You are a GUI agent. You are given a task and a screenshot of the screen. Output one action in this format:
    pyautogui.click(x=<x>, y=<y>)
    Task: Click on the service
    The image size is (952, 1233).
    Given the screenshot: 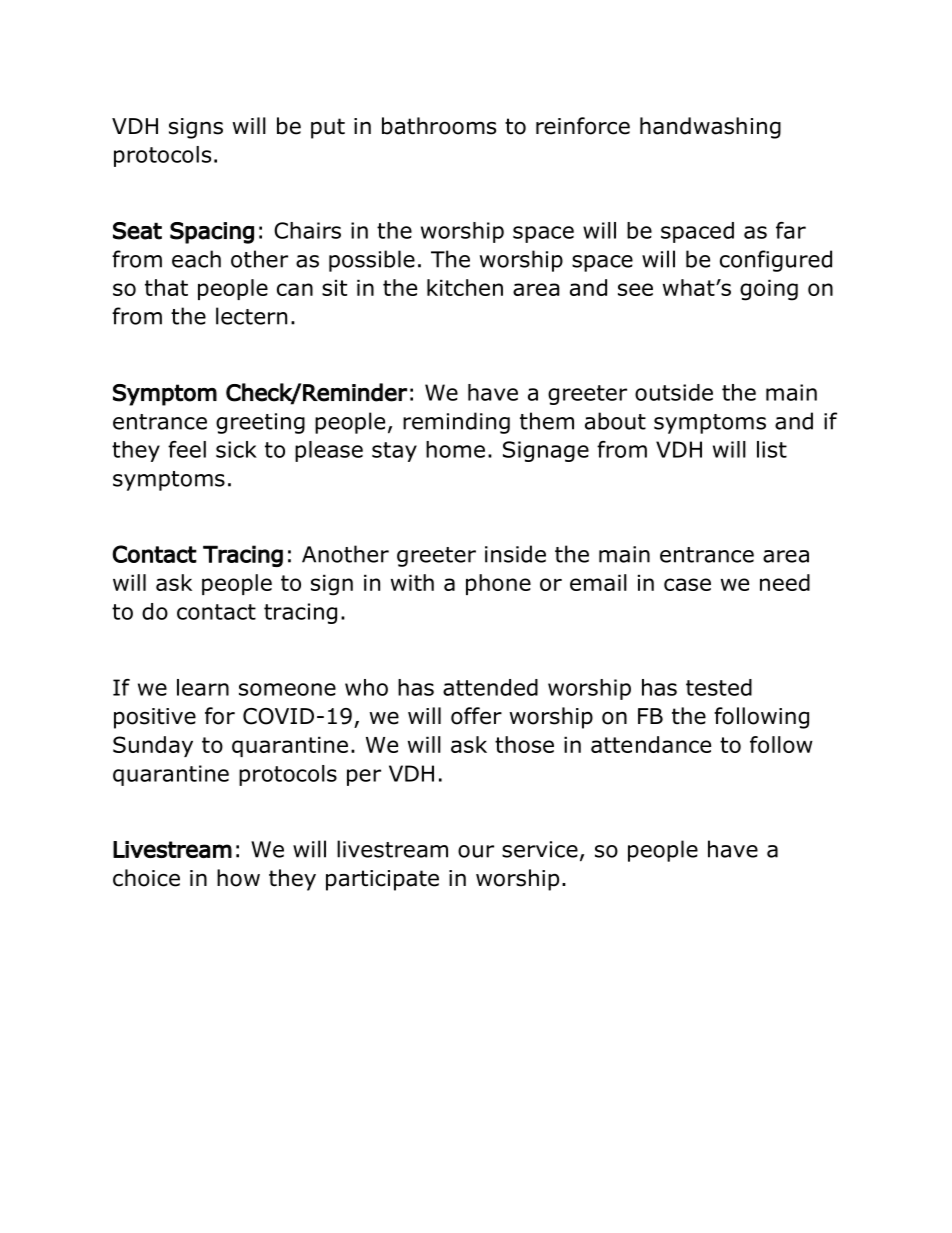 What is the action you would take?
    pyautogui.click(x=540, y=849)
